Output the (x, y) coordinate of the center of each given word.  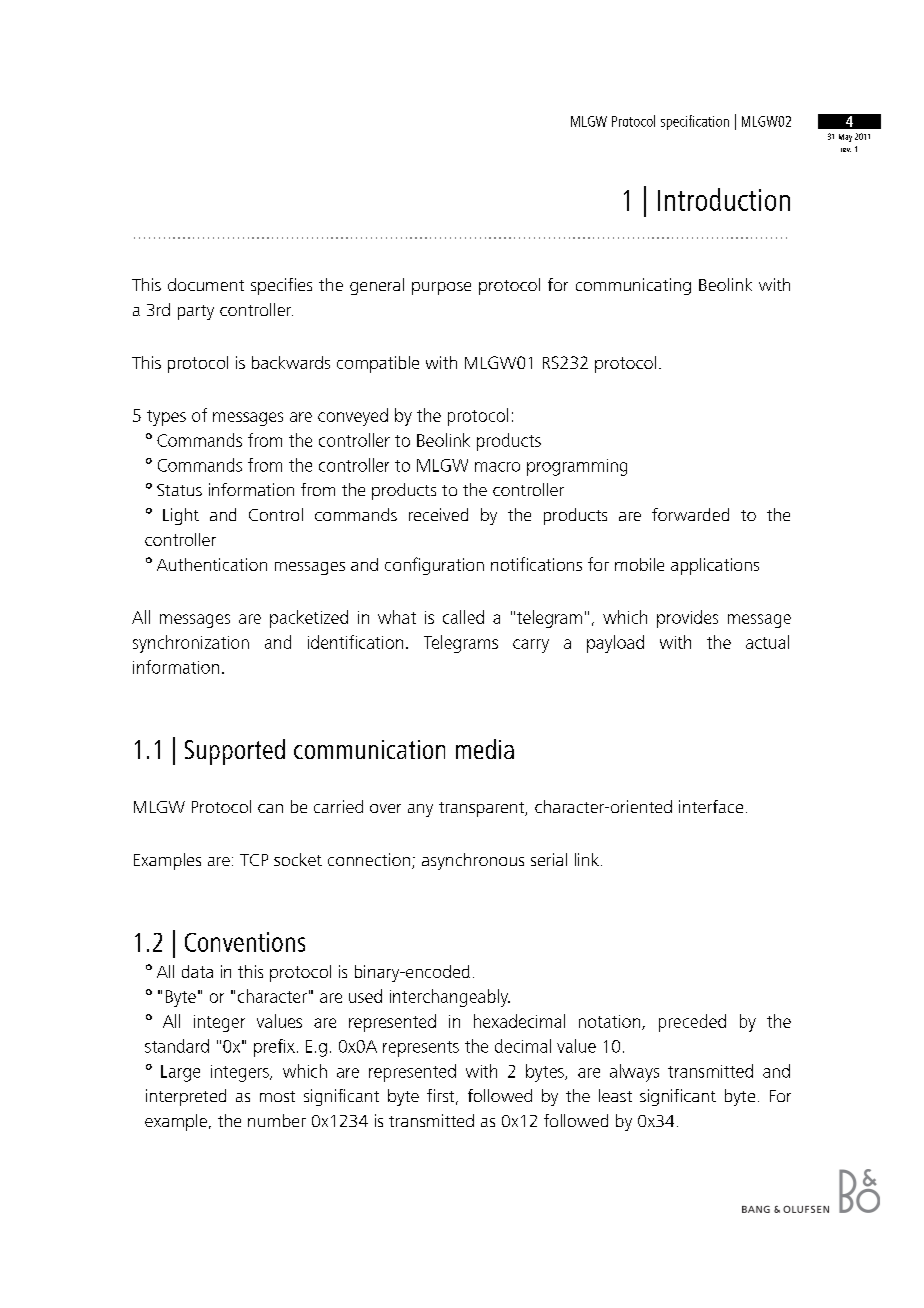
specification (695, 122)
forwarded (690, 514)
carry (531, 646)
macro (497, 467)
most (277, 1096)
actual (767, 642)
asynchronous (473, 861)
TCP (254, 860)
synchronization (191, 644)
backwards (291, 362)
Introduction (724, 199)
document (206, 284)
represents (421, 1049)
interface (711, 806)
